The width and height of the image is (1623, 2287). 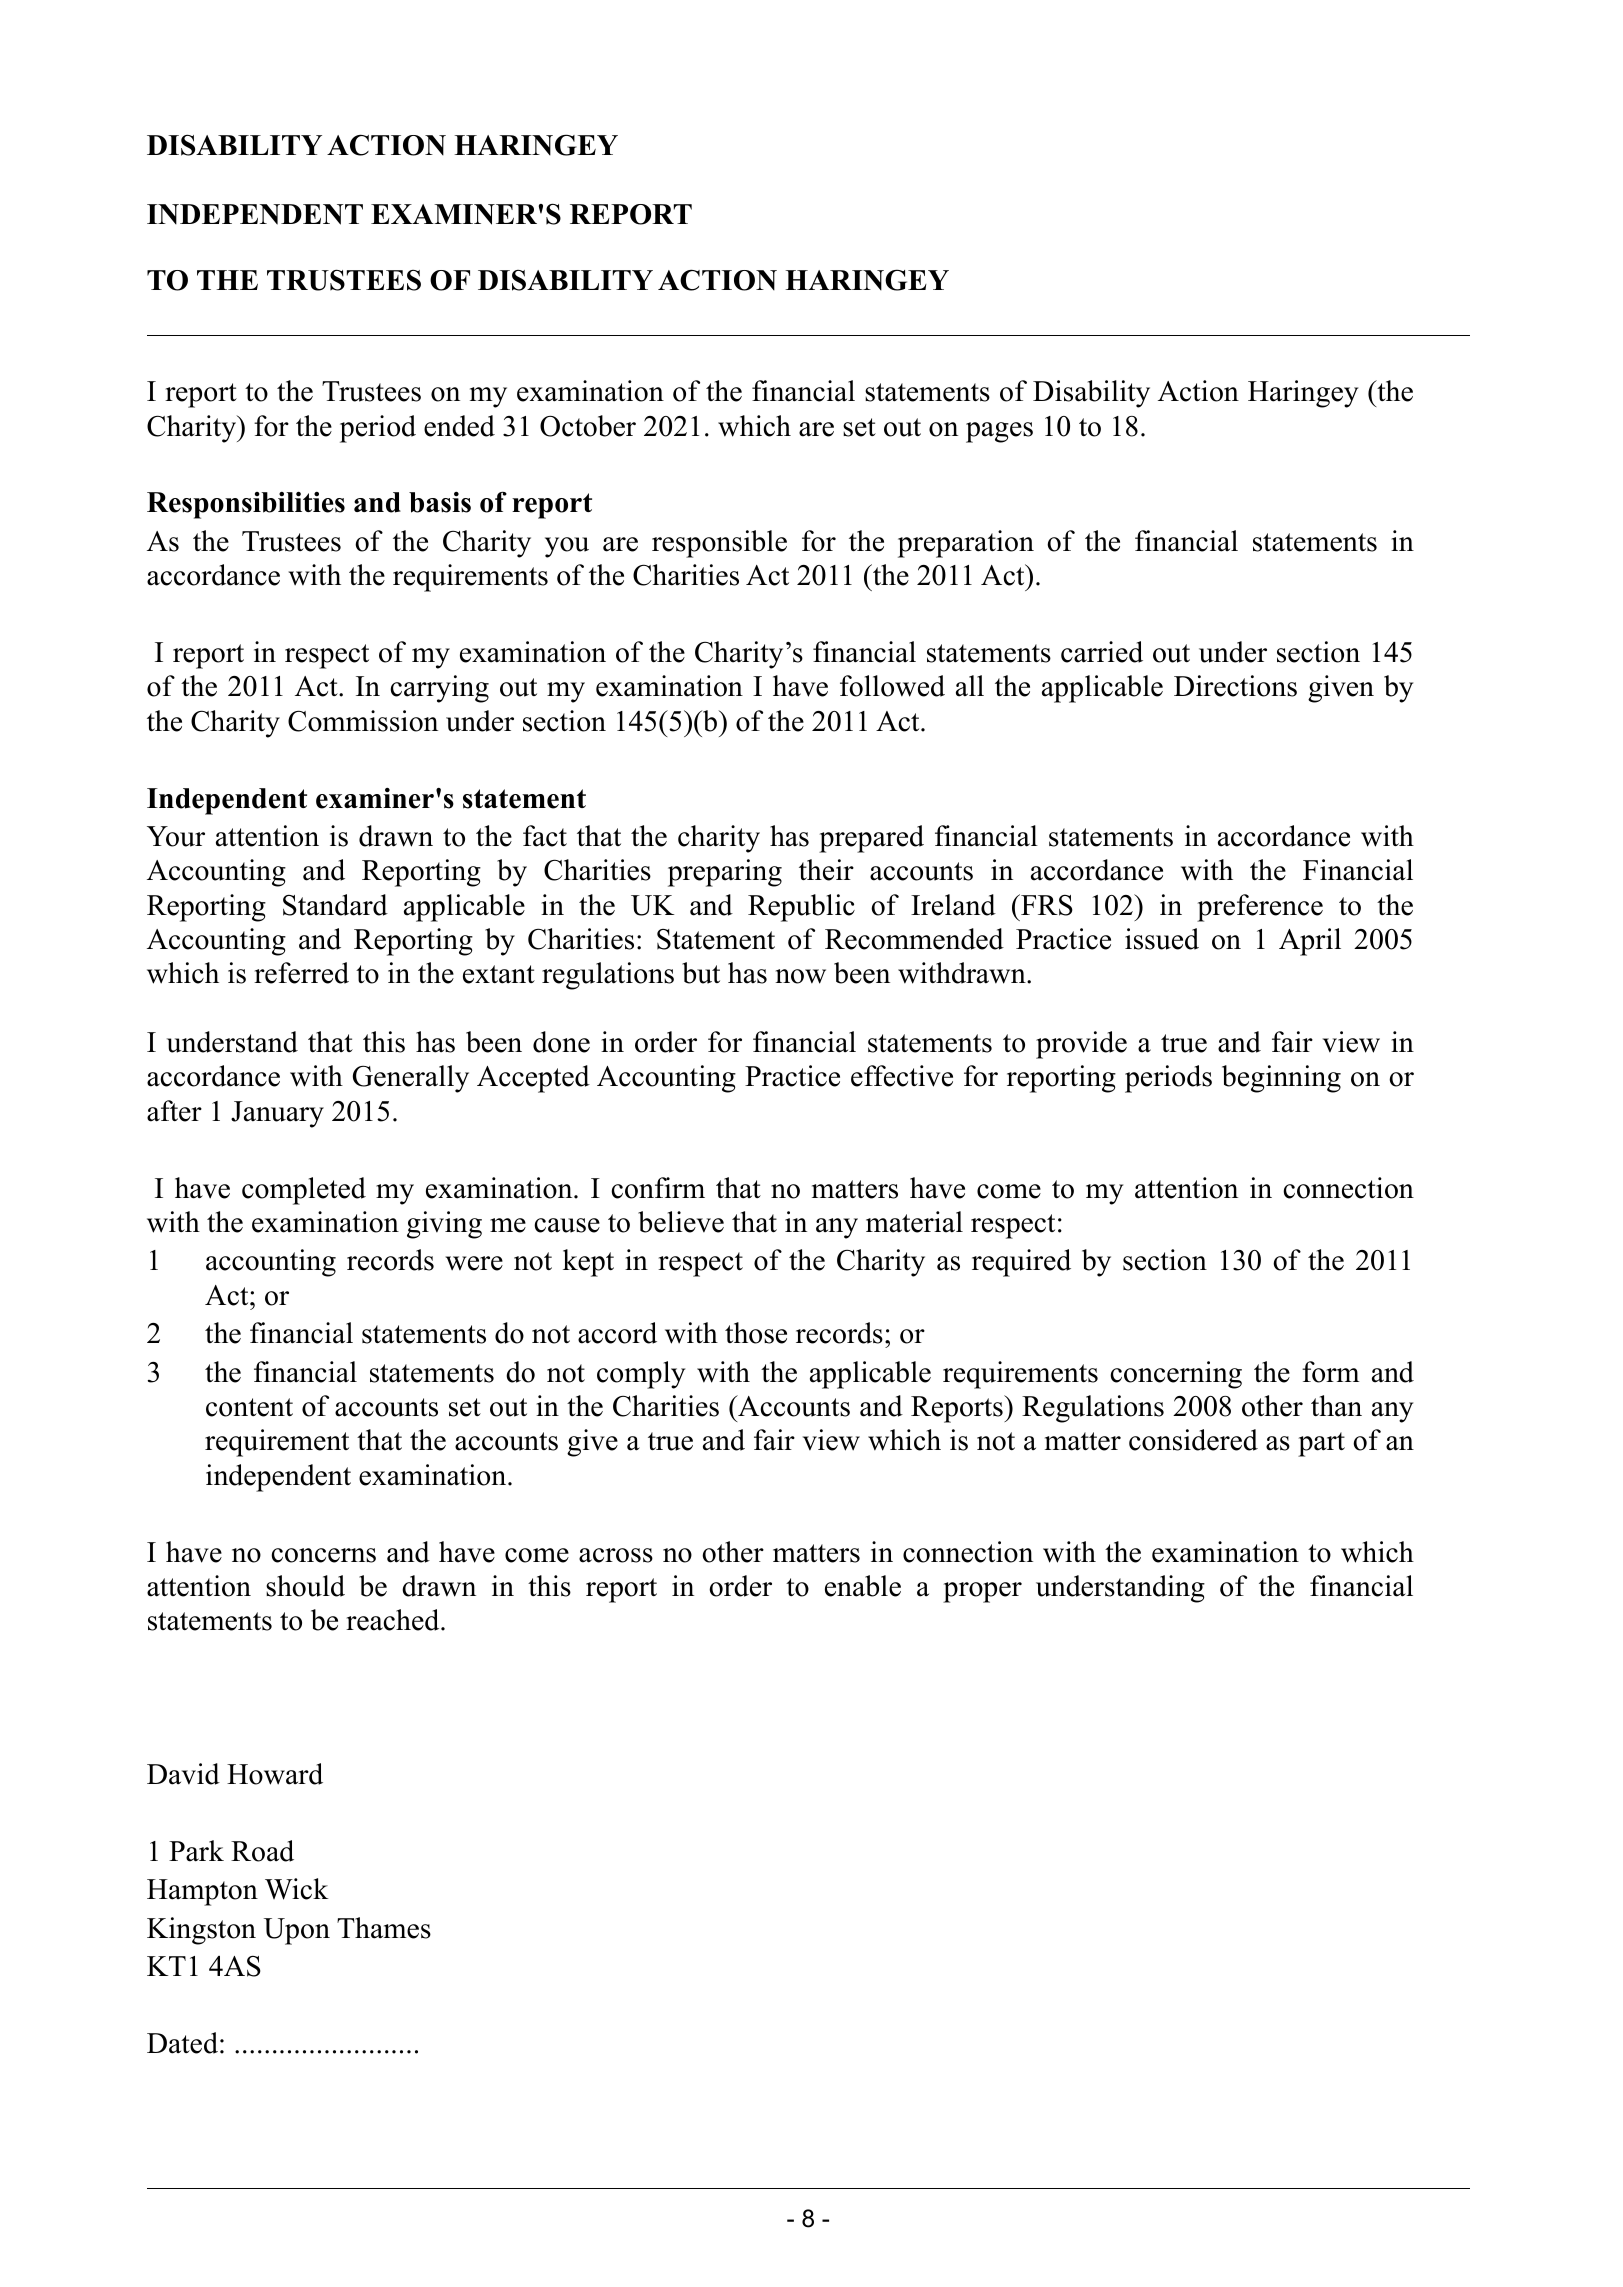 What do you see at coordinates (246, 505) in the image?
I see `Responsibilities` at bounding box center [246, 505].
